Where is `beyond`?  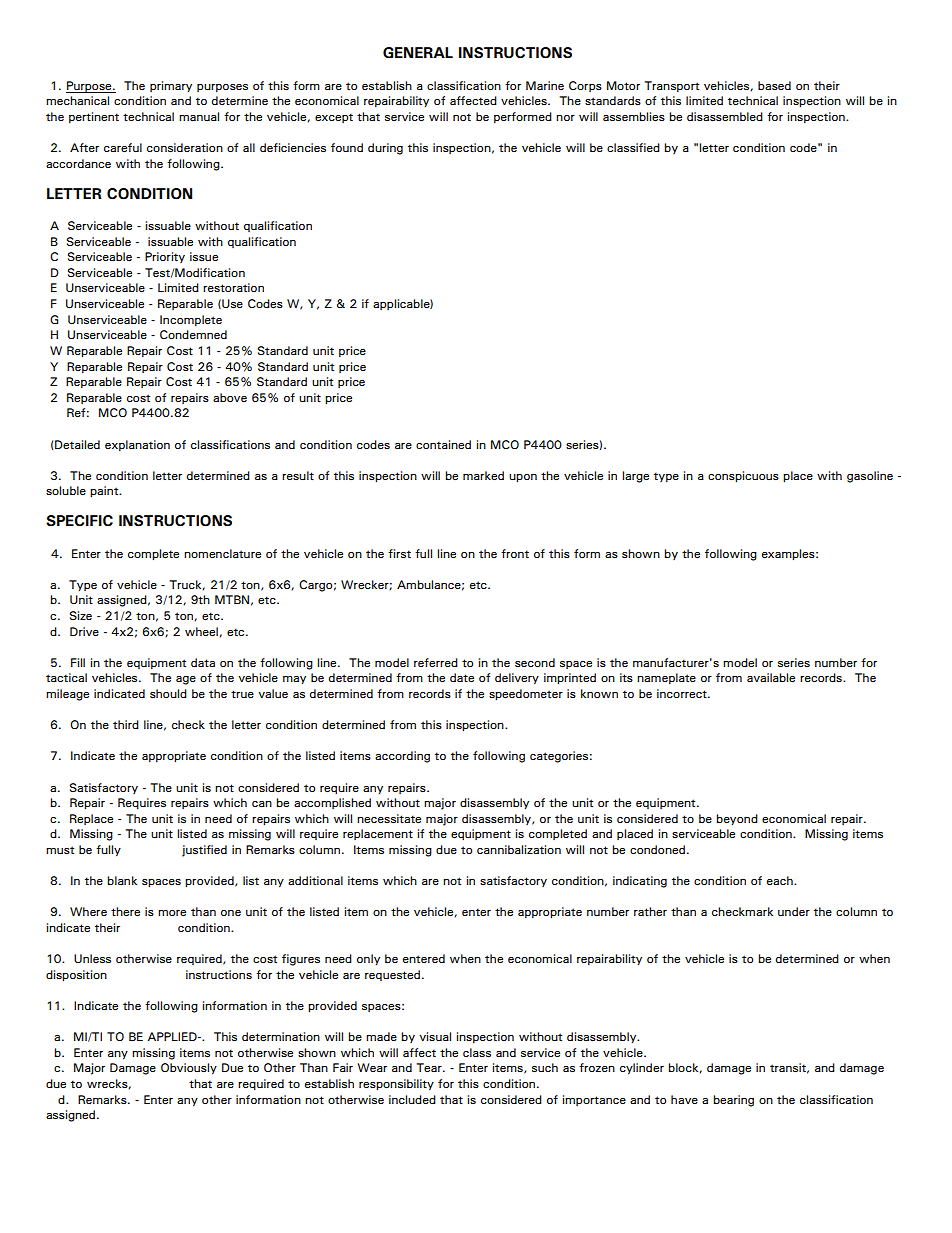
beyond is located at coordinates (737, 819).
